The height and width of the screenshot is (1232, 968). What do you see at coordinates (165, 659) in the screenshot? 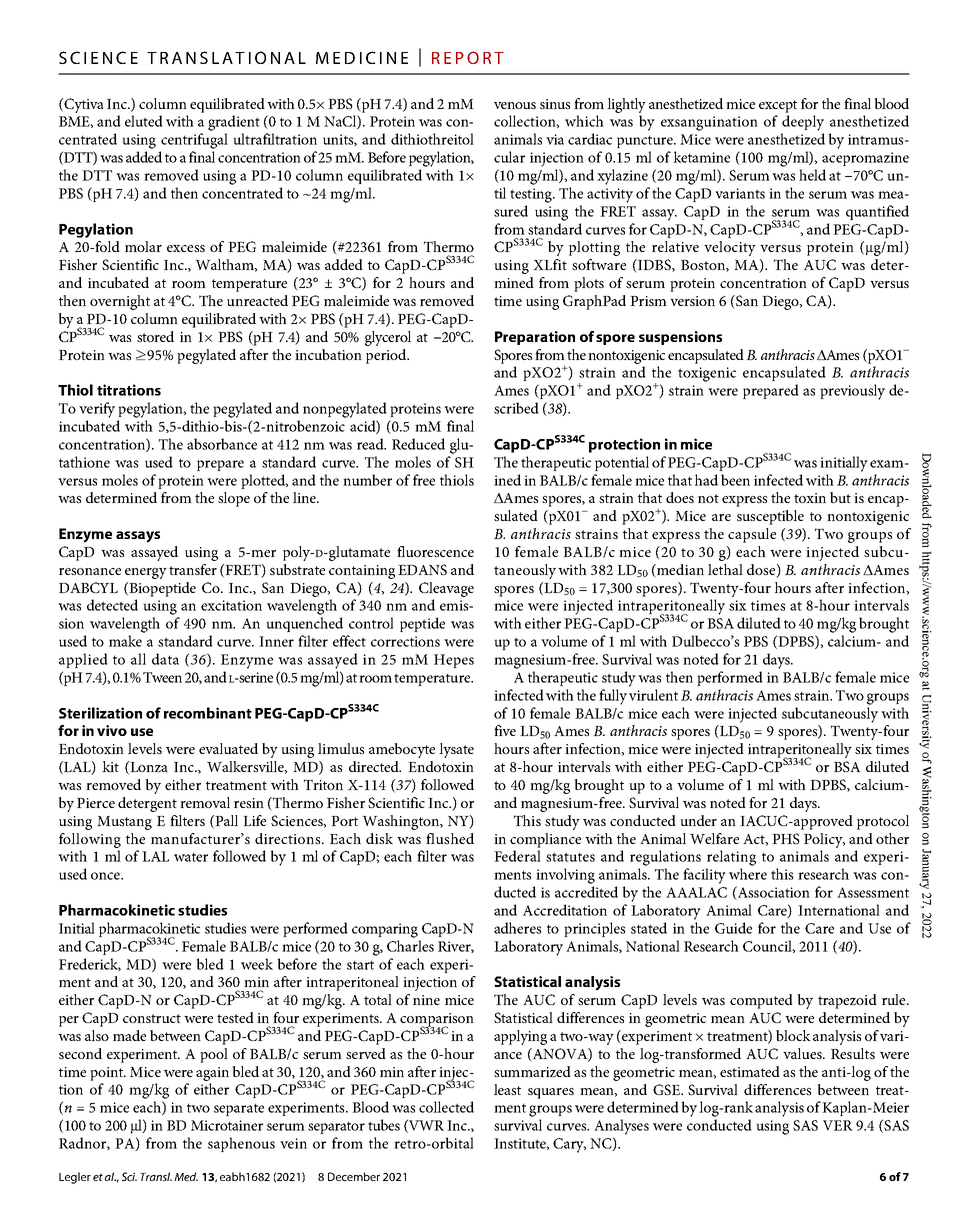
I see `data` at bounding box center [165, 659].
